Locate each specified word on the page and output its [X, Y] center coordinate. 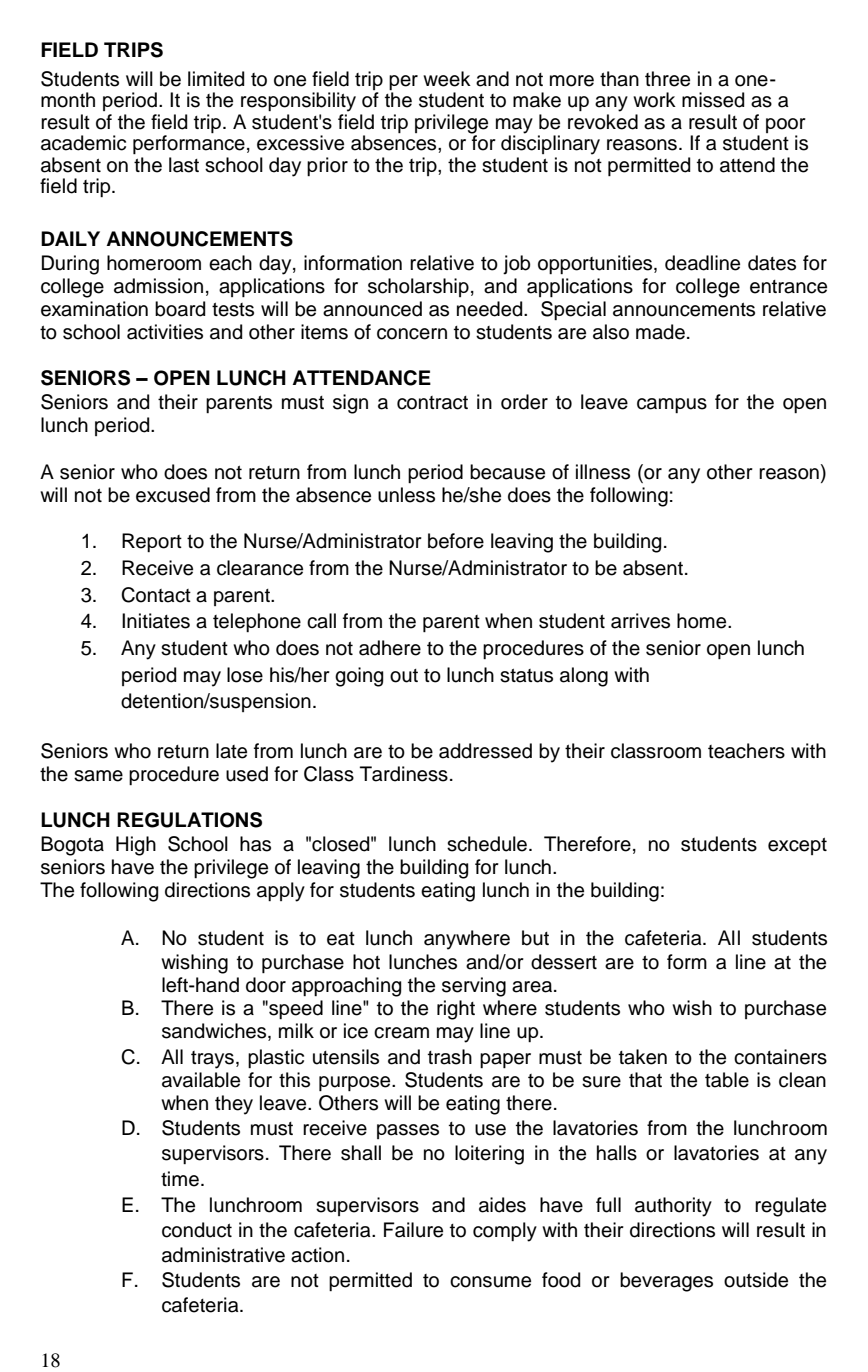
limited [216, 79]
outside [756, 1280]
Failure [413, 1230]
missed [713, 100]
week [447, 79]
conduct [197, 1230]
